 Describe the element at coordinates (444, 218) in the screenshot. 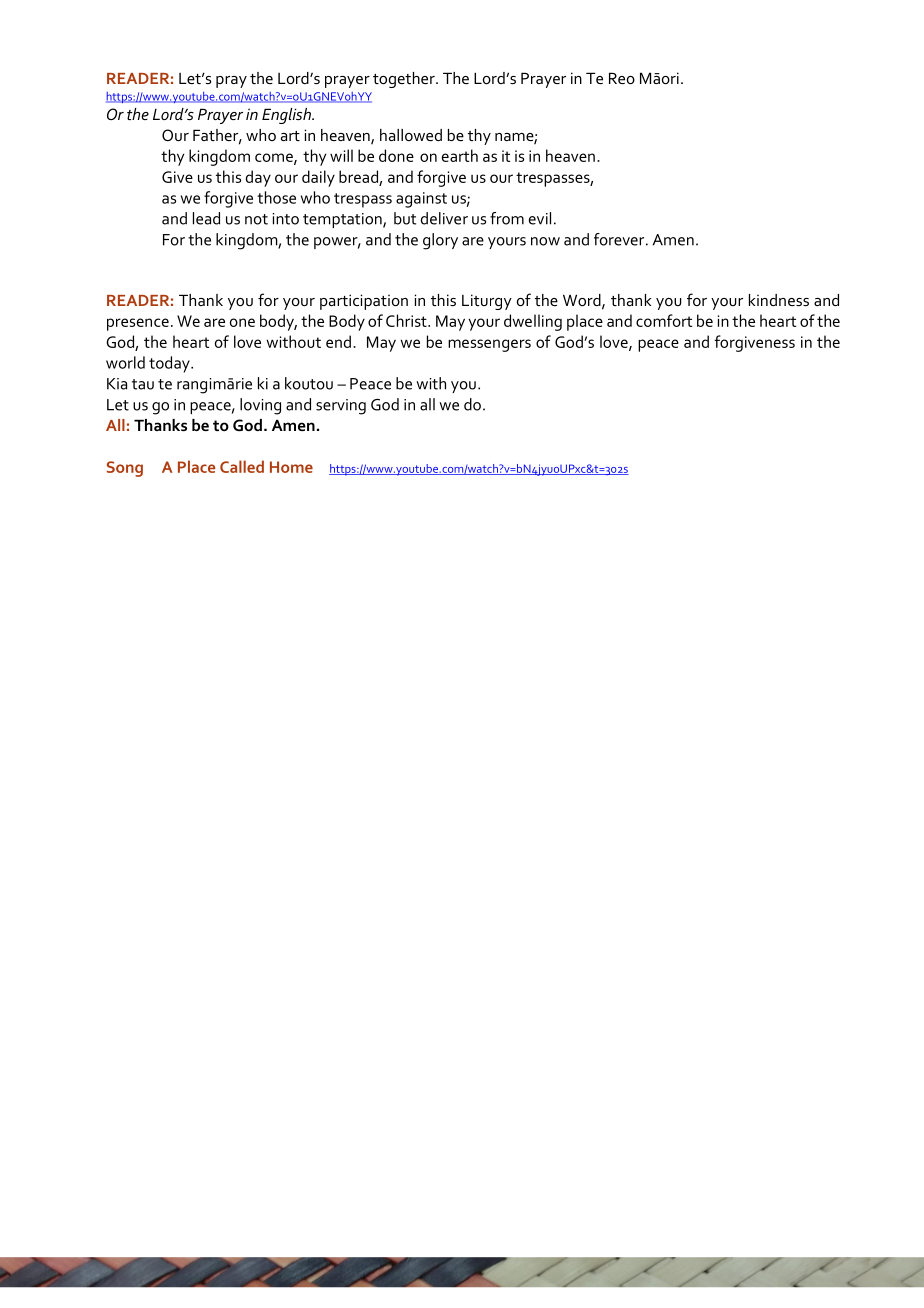

I see `deliver` at that location.
